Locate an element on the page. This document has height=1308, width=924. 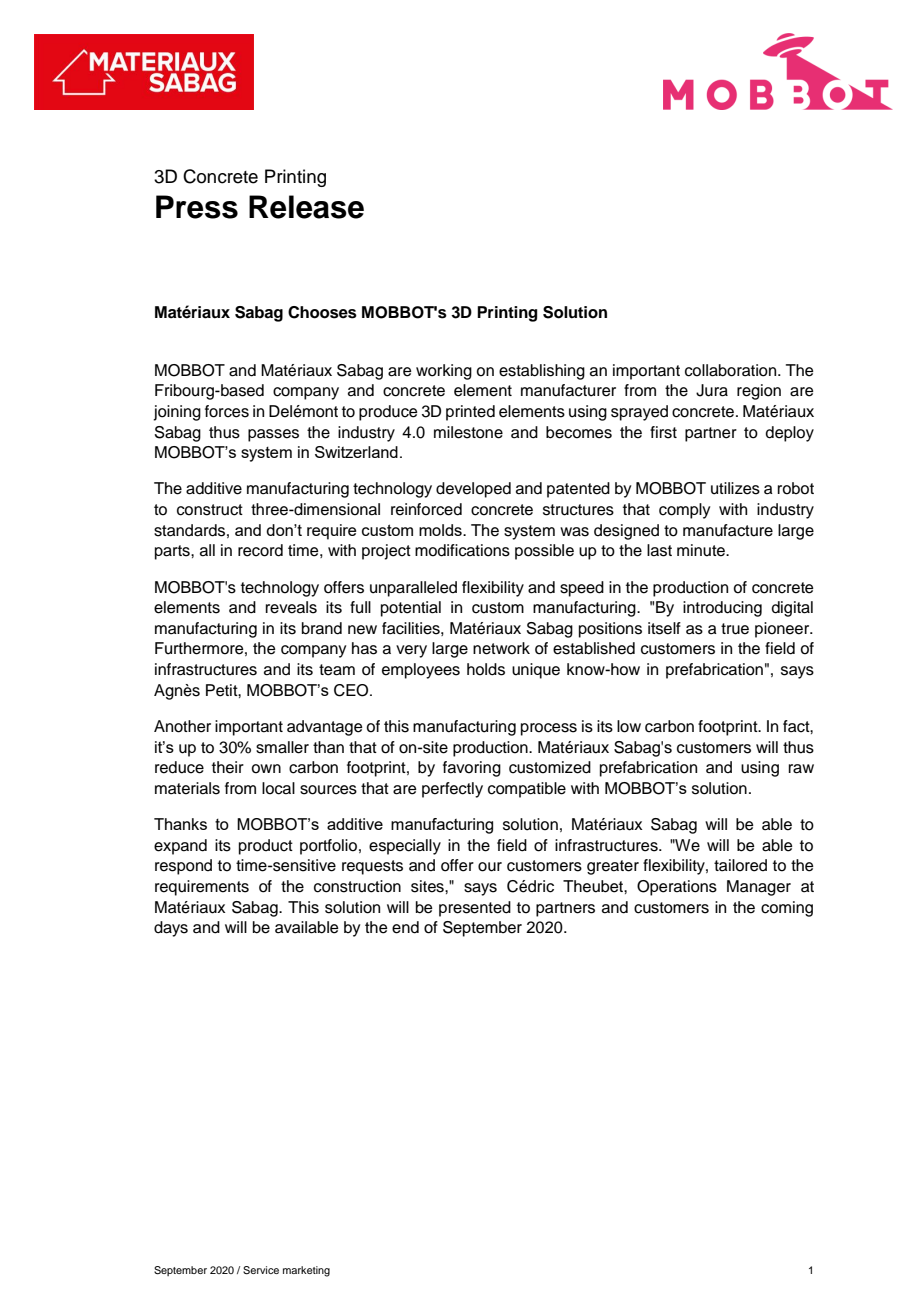
respond is located at coordinates (183, 867).
